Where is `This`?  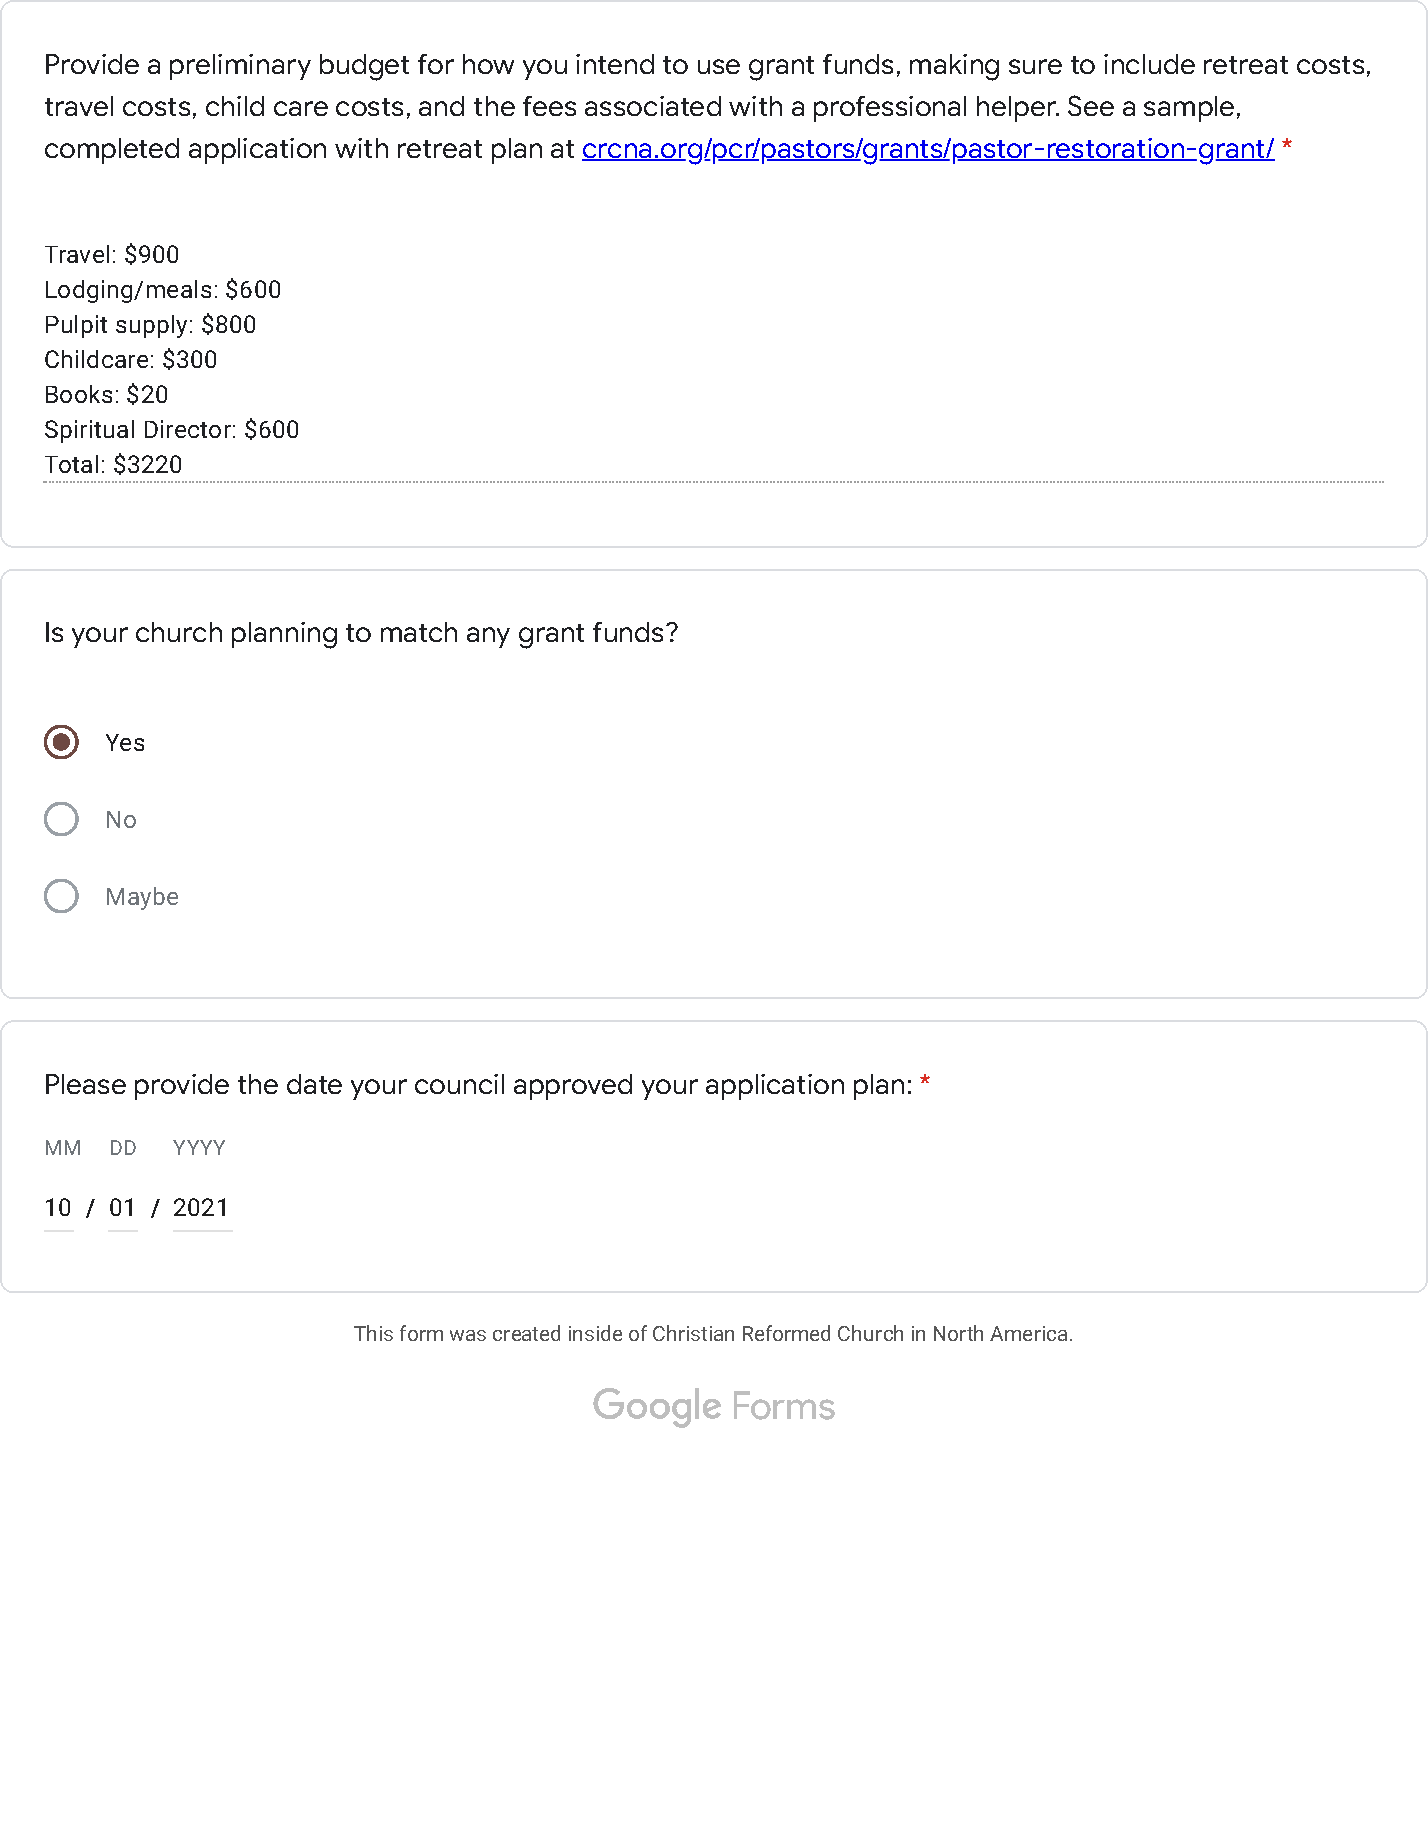
This is located at coordinates (373, 1333).
